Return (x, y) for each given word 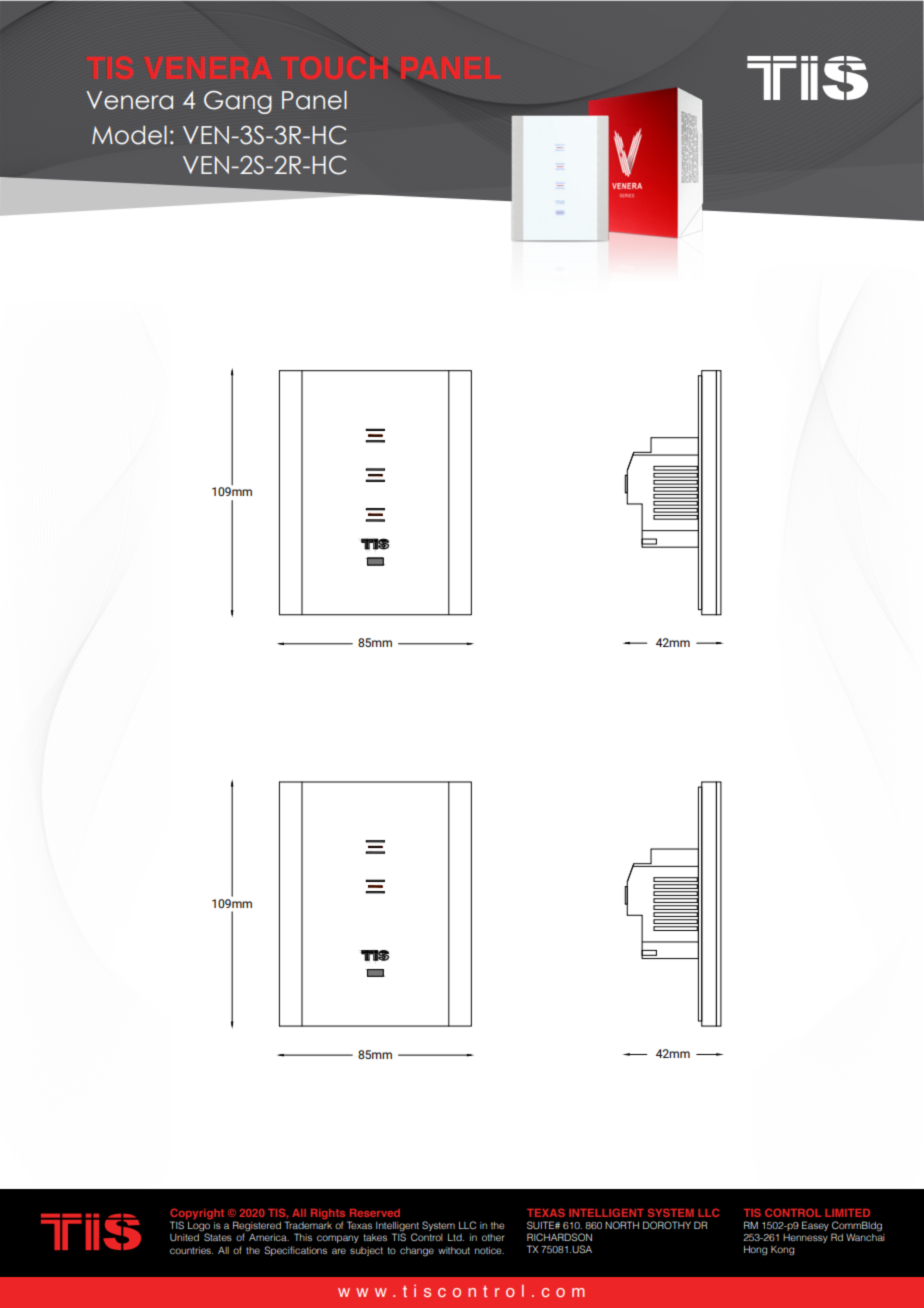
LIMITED (847, 1213)
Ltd (456, 1237)
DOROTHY (667, 1225)
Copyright (197, 1215)
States (218, 1237)
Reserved (375, 1213)
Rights (329, 1215)
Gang (238, 102)
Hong (755, 1251)
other (493, 1237)
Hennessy (805, 1238)
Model (129, 135)
